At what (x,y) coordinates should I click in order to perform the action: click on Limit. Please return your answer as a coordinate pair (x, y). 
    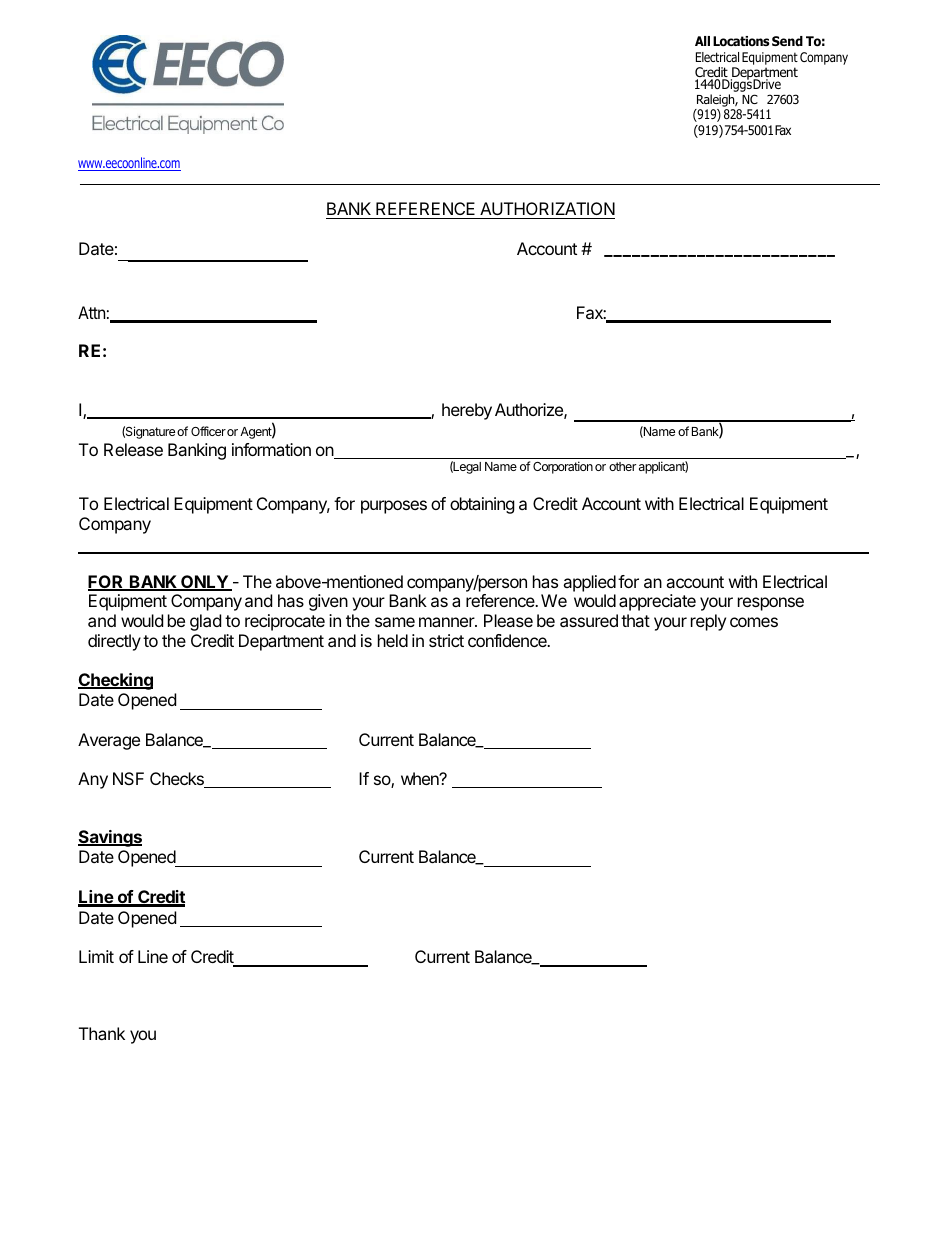
    Looking at the image, I should click on (96, 956).
